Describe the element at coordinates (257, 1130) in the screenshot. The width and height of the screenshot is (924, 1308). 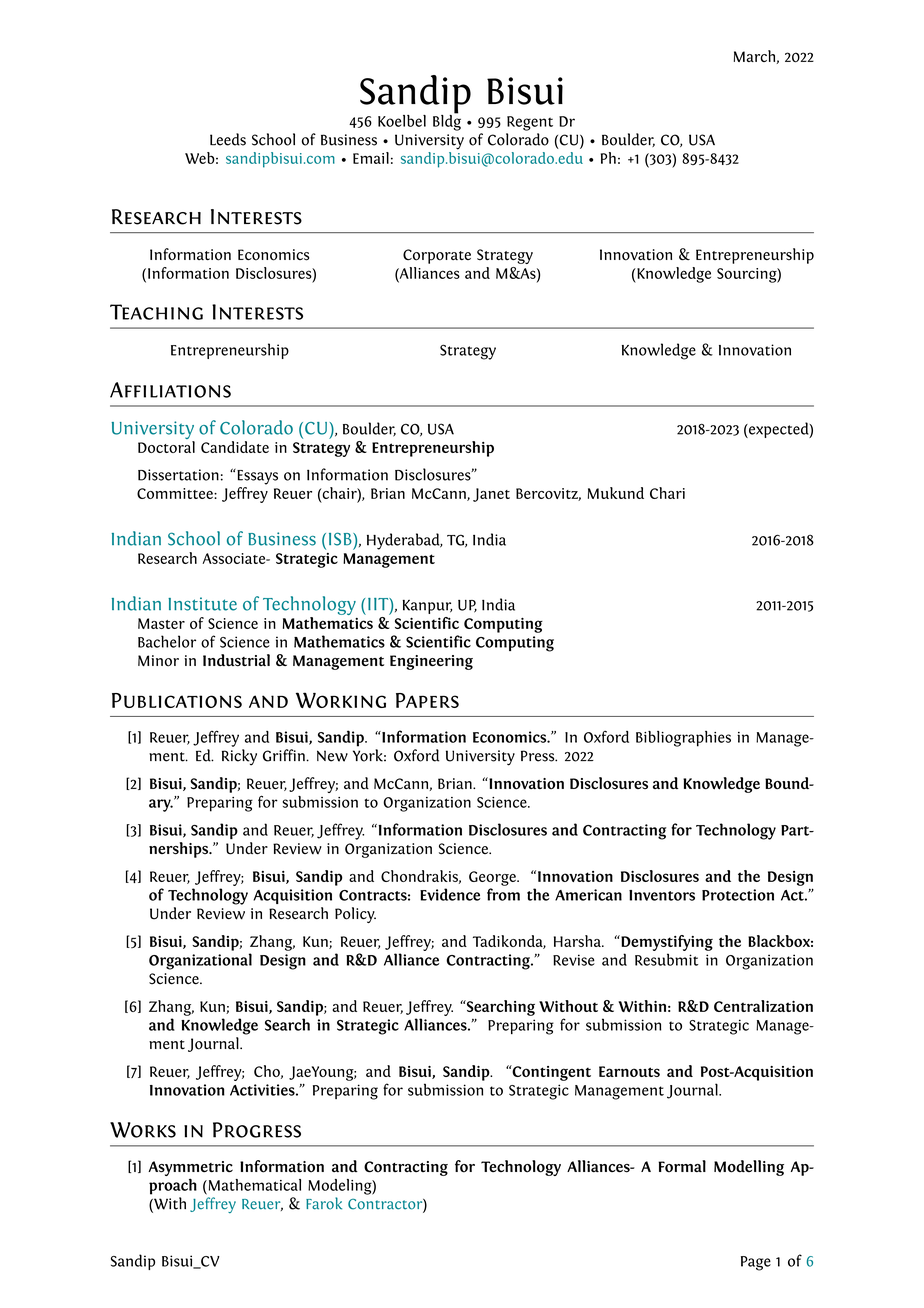
I see `Progress` at that location.
